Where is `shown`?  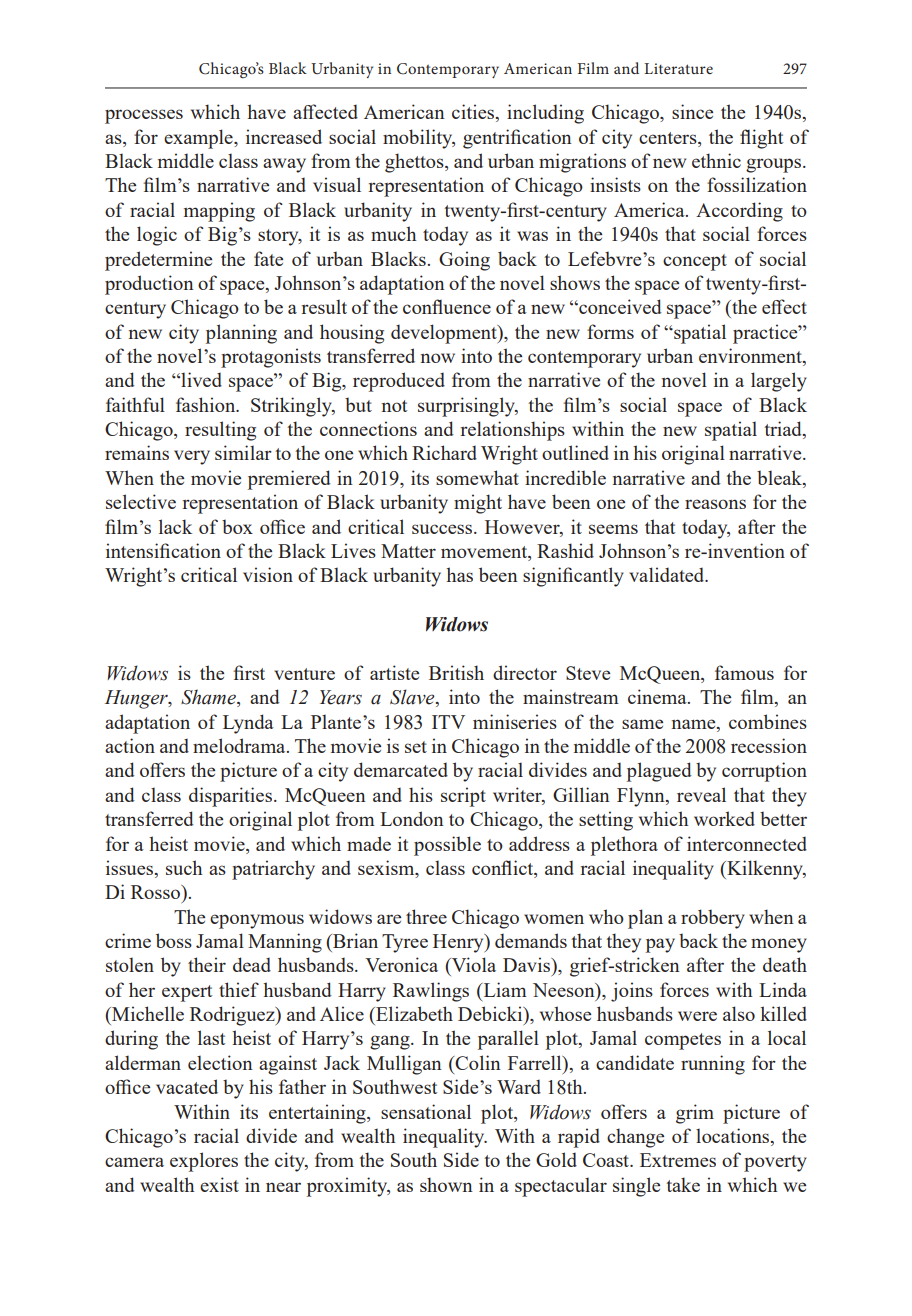 shown is located at coordinates (446, 1184).
